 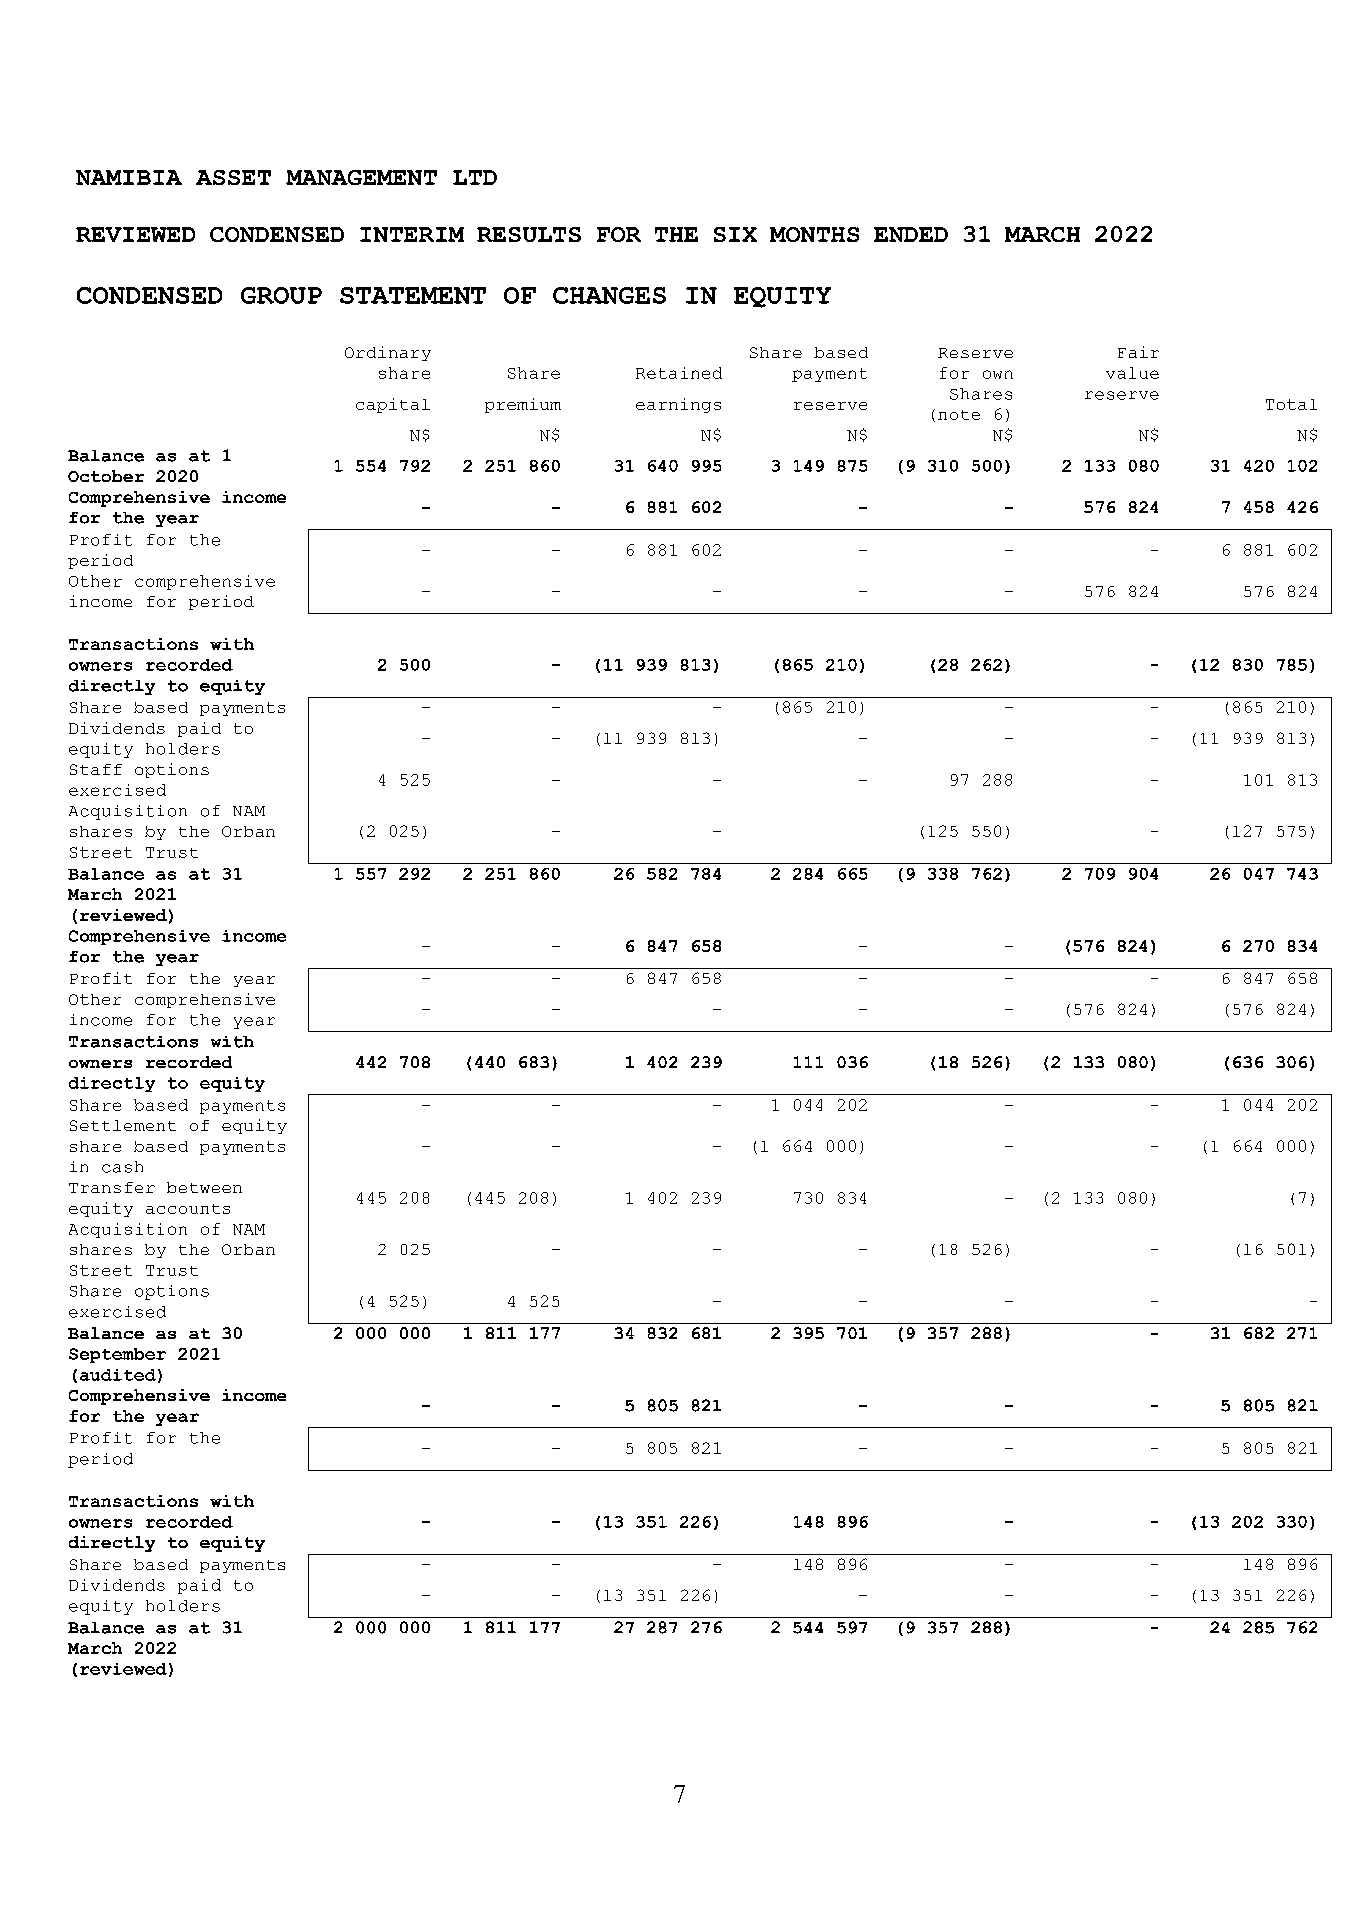 What do you see at coordinates (735, 234) in the image?
I see `SIX` at bounding box center [735, 234].
